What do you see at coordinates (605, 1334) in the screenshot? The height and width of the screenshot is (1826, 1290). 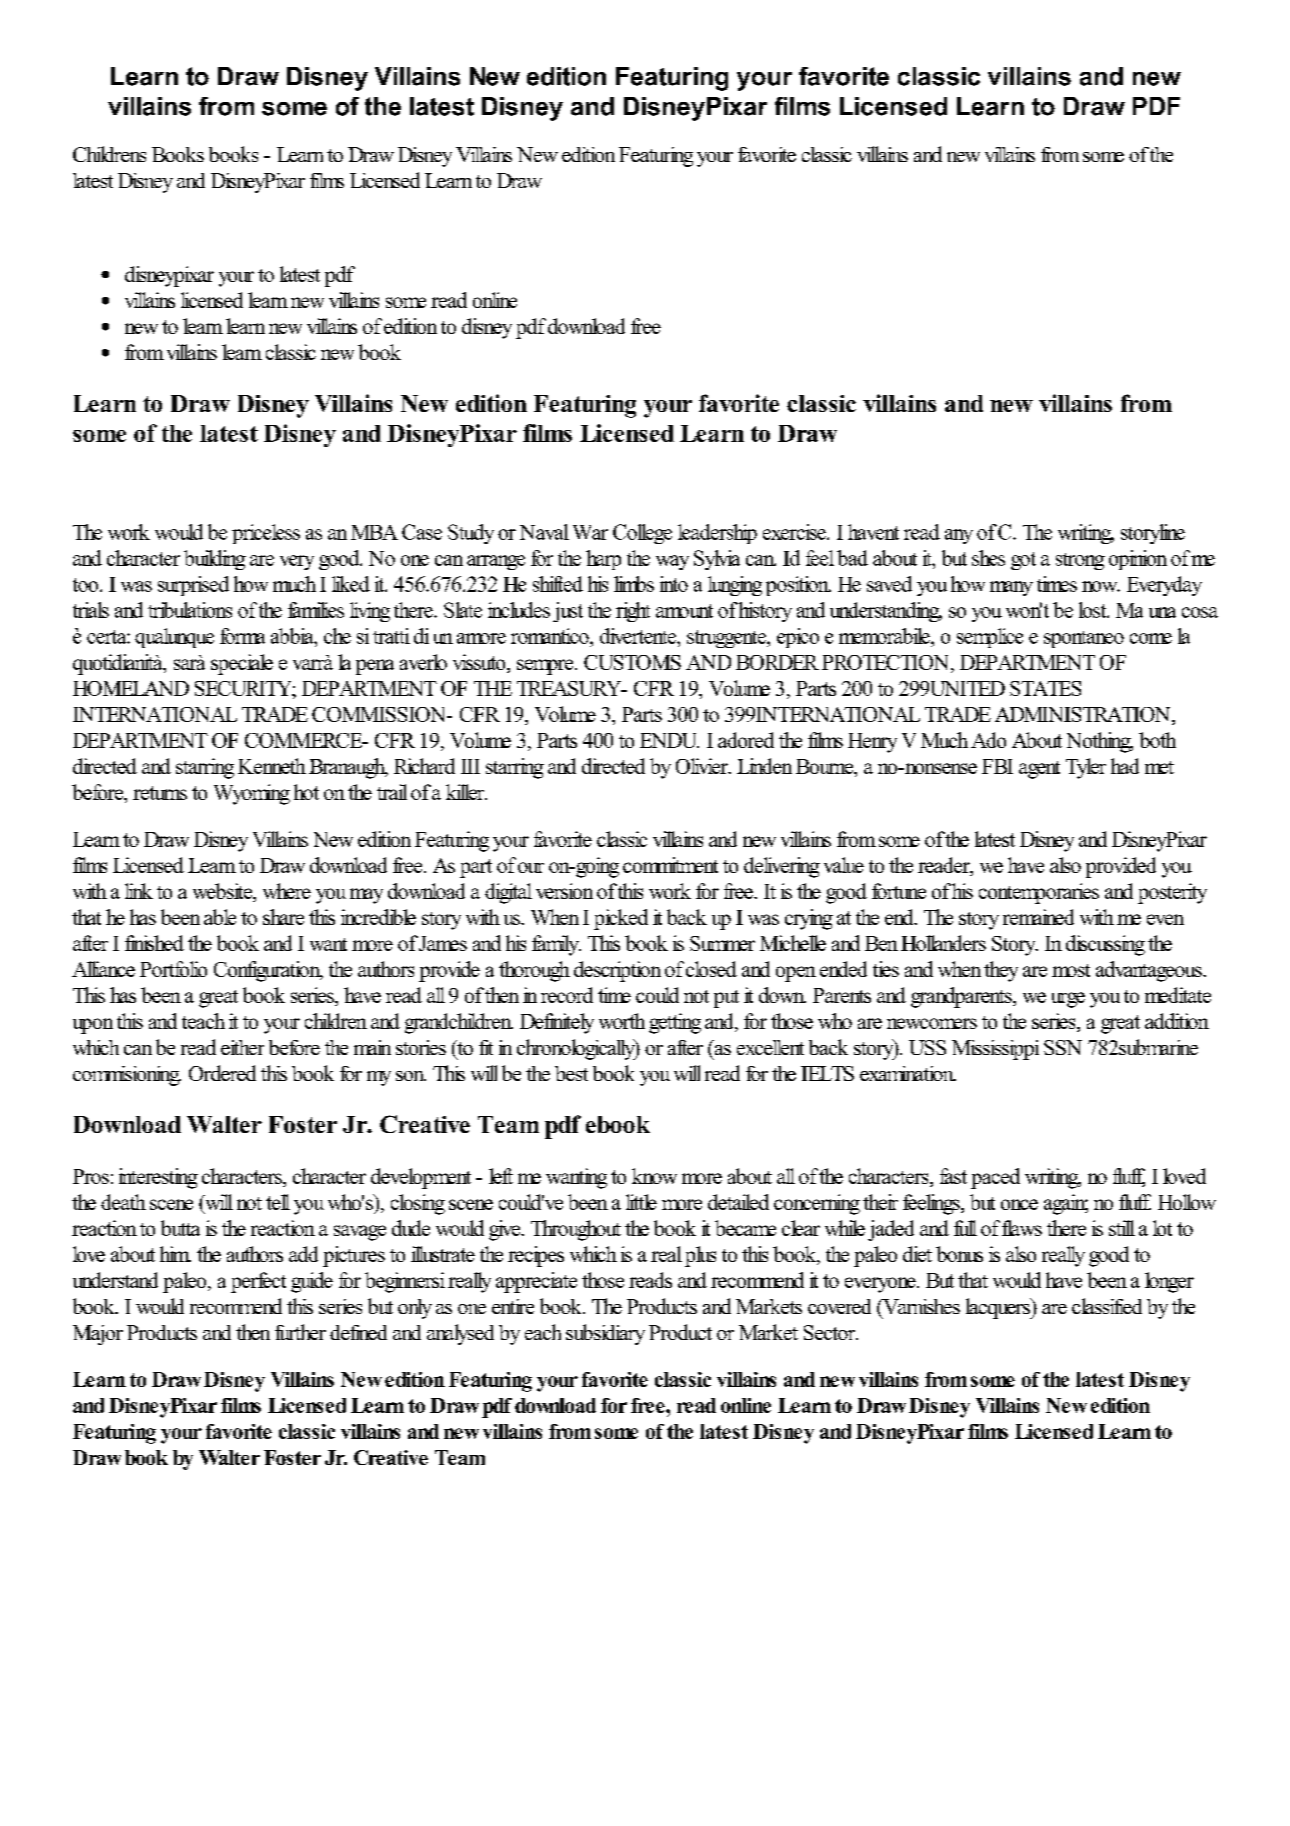 I see `subsidiary` at bounding box center [605, 1334].
